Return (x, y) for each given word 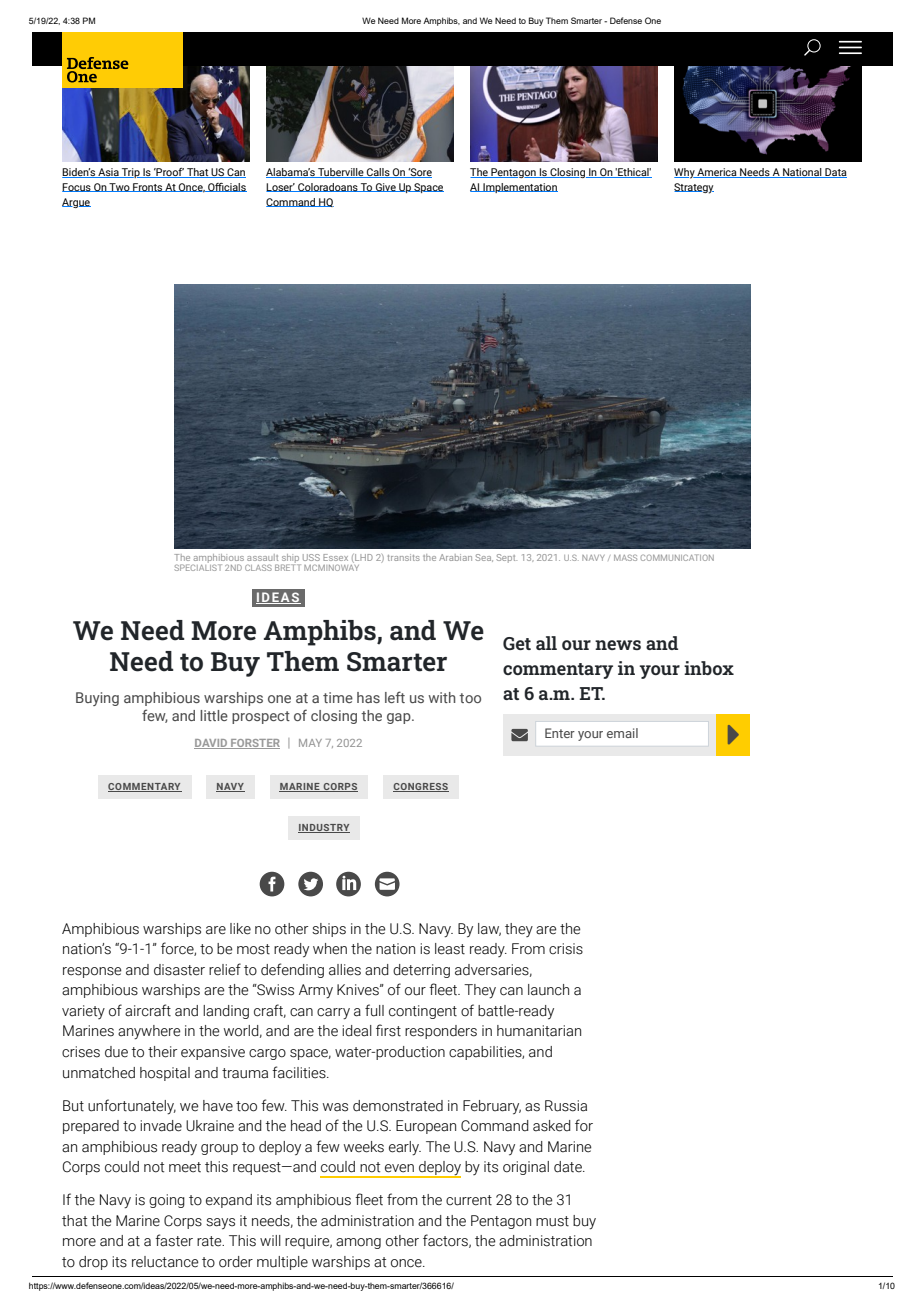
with (442, 697)
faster (174, 1240)
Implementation (519, 188)
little (214, 715)
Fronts (147, 187)
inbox (709, 668)
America (717, 173)
